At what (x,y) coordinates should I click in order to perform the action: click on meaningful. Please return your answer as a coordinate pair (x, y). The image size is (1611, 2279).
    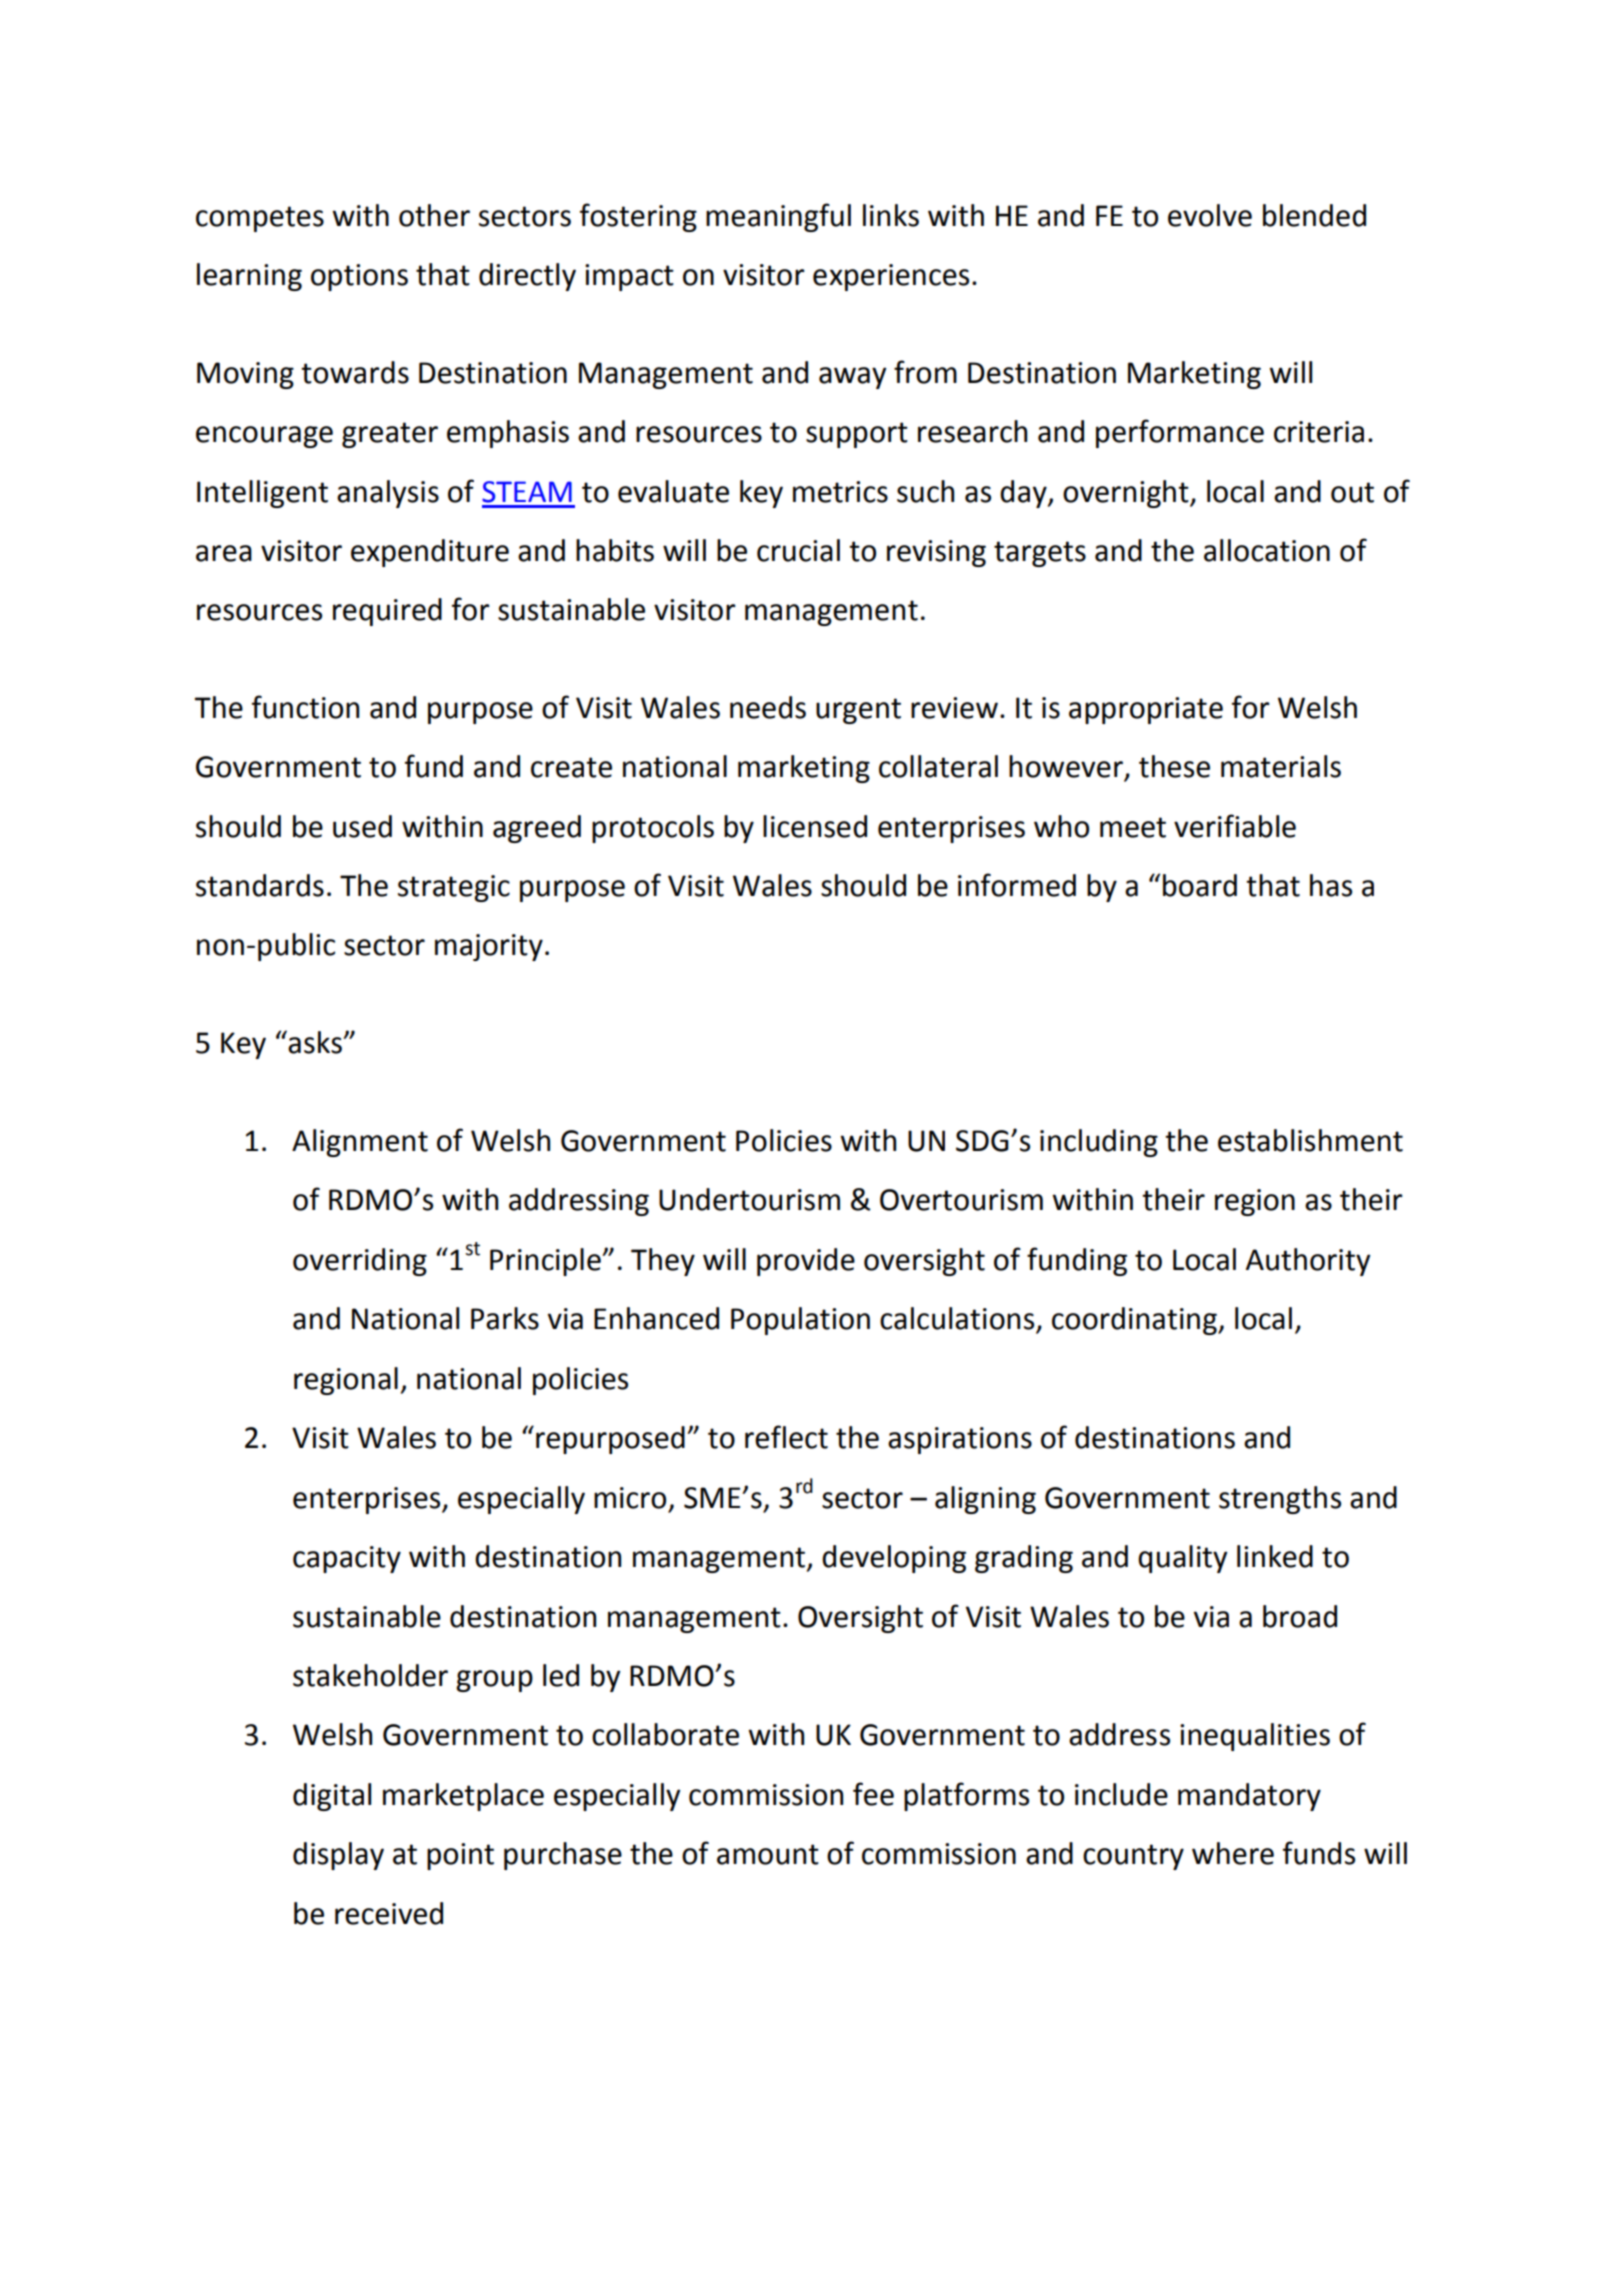
    Looking at the image, I should click on (778, 217).
